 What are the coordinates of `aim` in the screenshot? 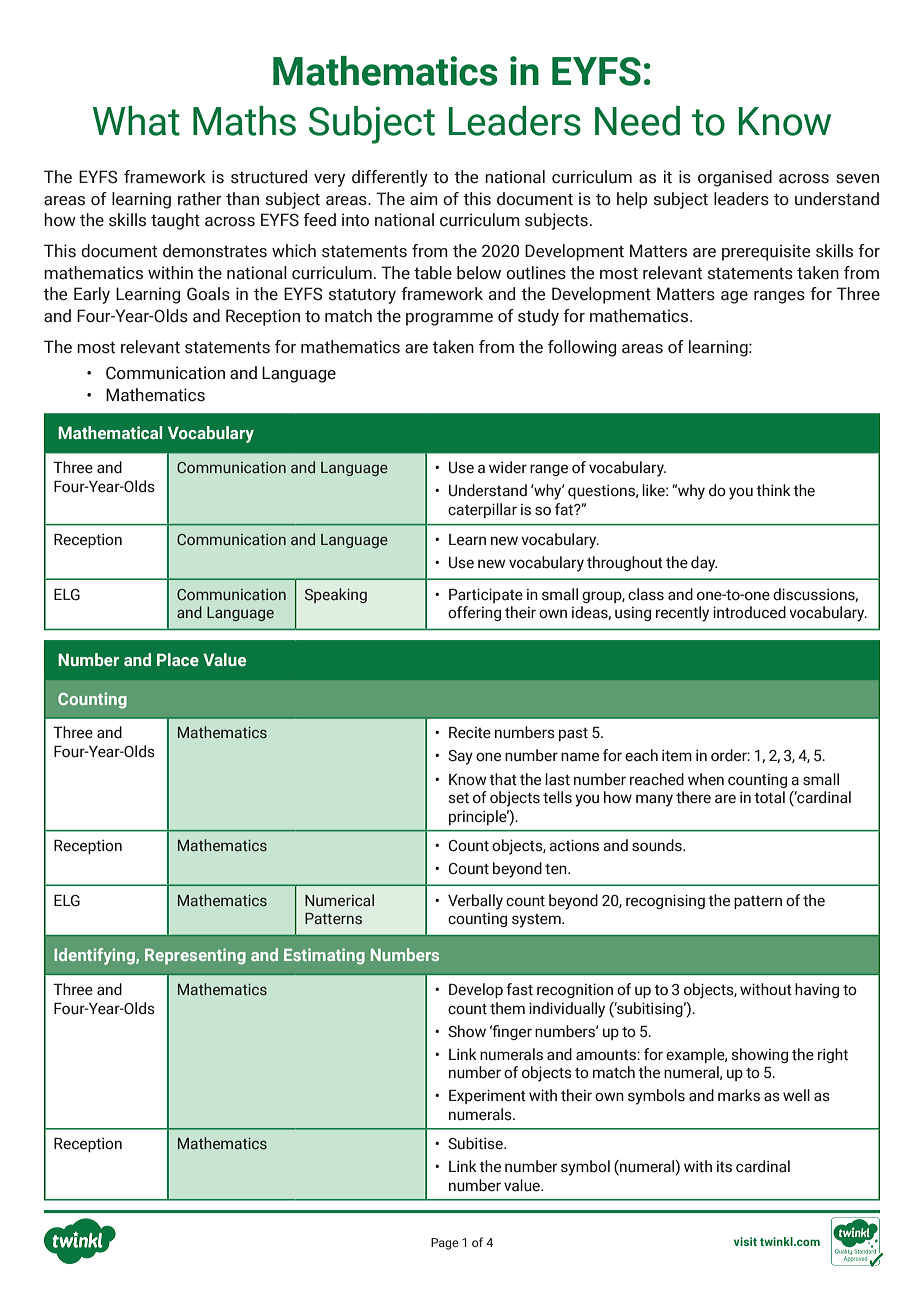 It's located at (424, 199).
